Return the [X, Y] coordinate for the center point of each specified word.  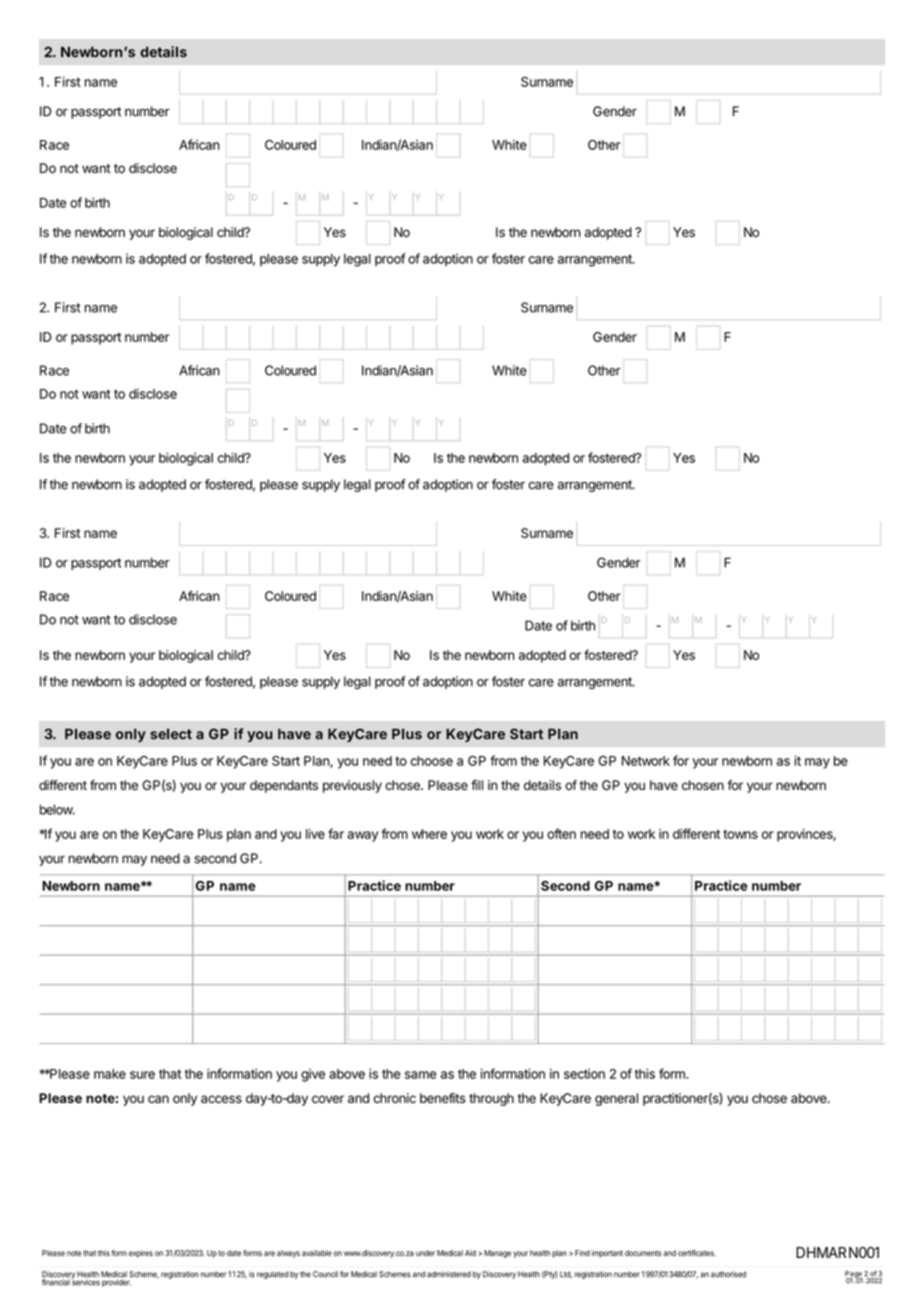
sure [142, 1075]
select [171, 734]
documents [643, 1253]
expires [141, 1254]
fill [477, 785]
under [425, 1253]
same [421, 1075]
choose [431, 761]
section [584, 1074]
